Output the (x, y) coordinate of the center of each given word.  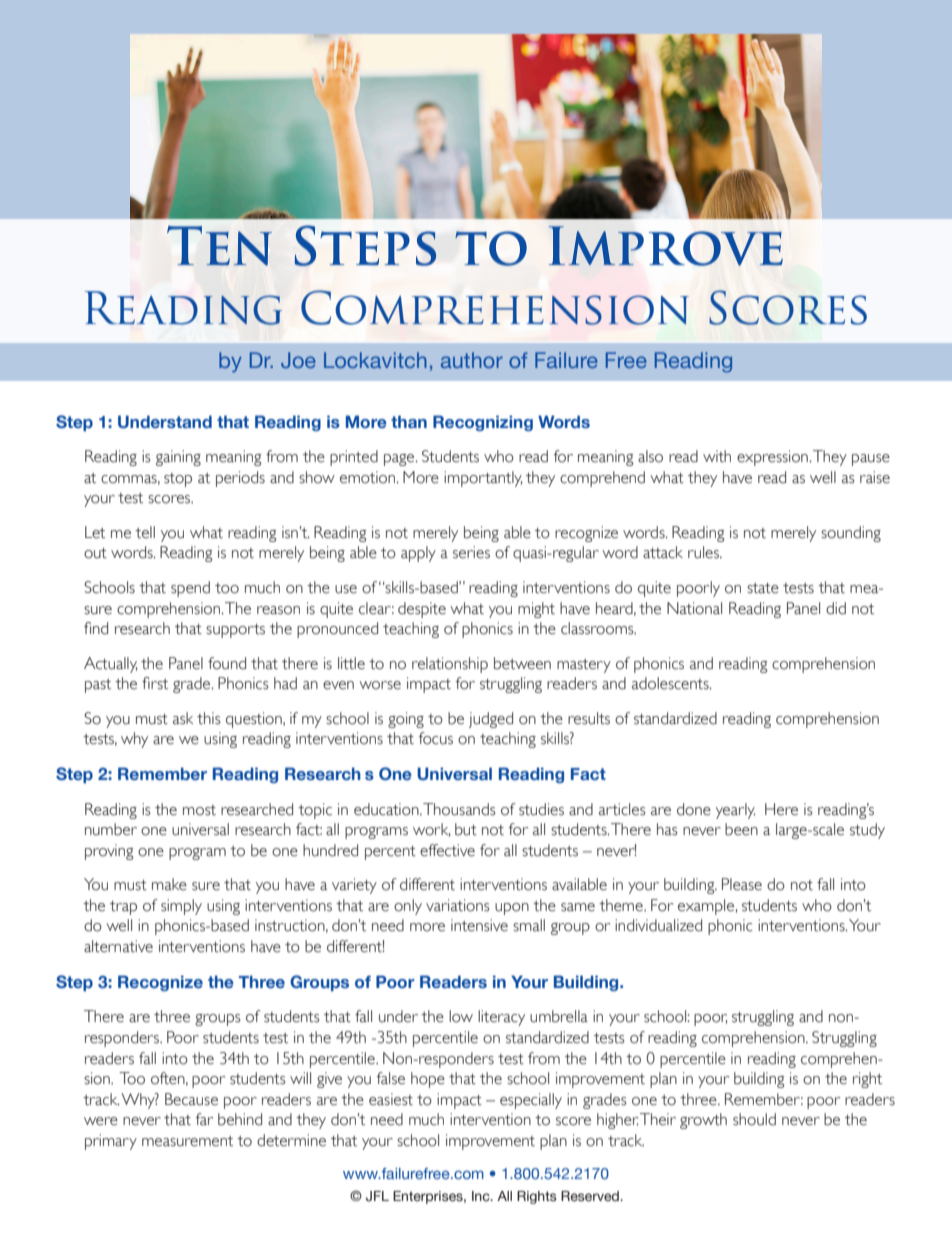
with (717, 456)
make (169, 884)
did (836, 608)
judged (491, 720)
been (741, 829)
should (754, 1119)
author (472, 360)
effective (447, 850)
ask (183, 718)
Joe (298, 360)
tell (145, 532)
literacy (501, 1018)
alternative (118, 946)
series (471, 552)
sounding (851, 534)
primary (111, 1142)
